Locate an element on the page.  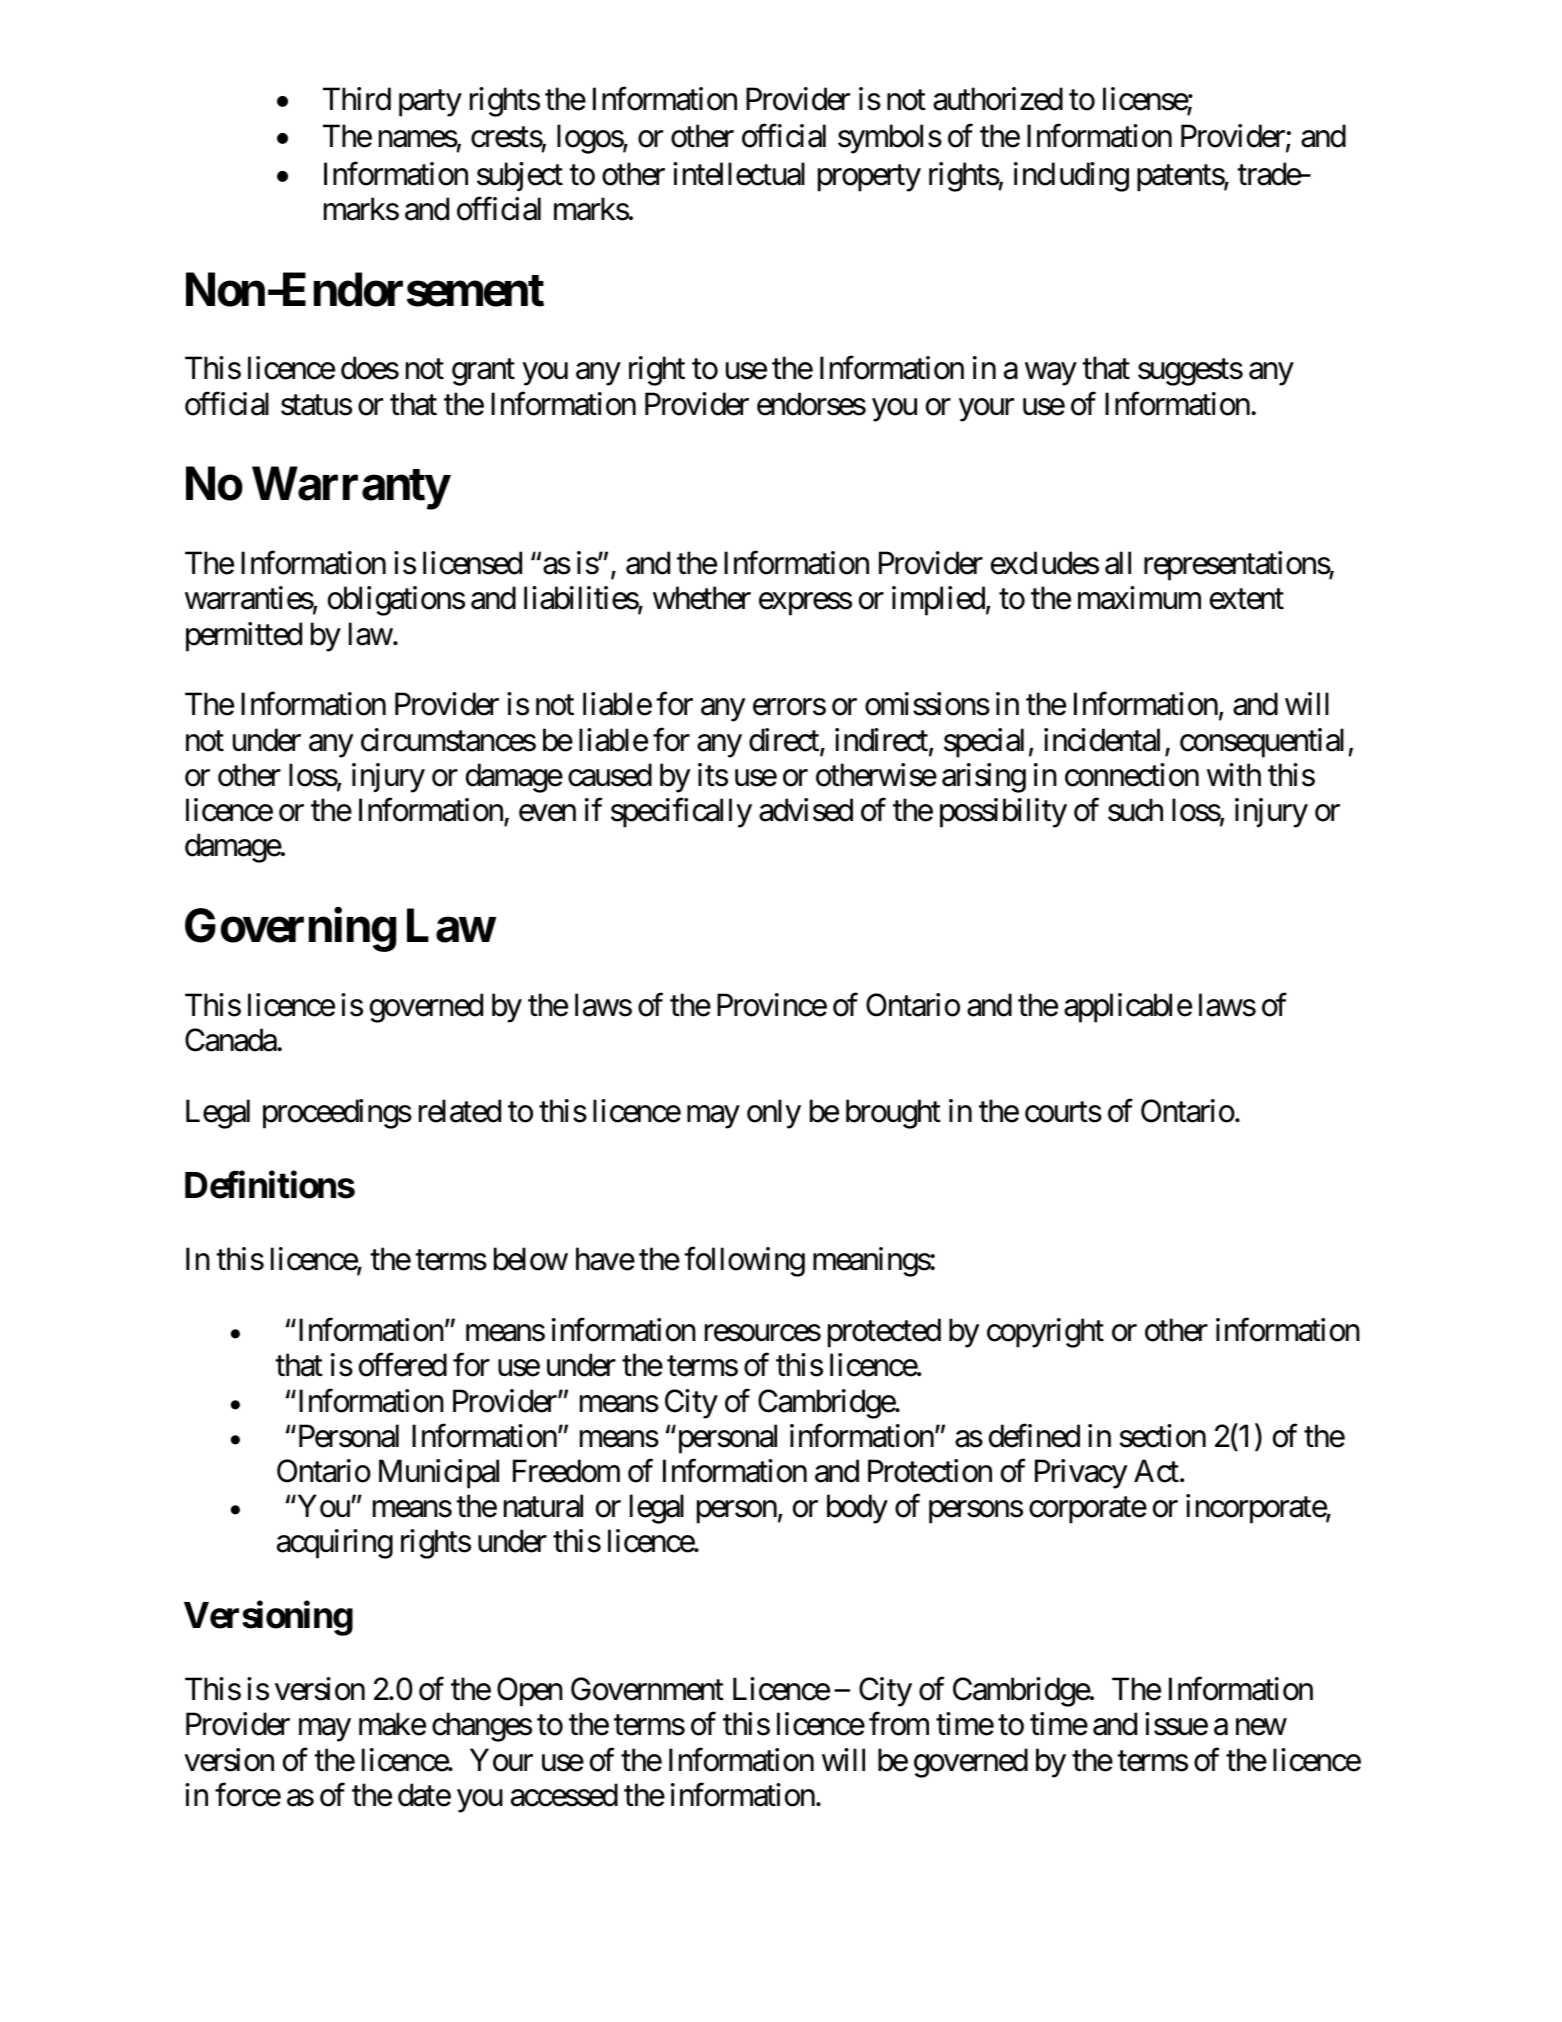
whether is located at coordinates (702, 598).
